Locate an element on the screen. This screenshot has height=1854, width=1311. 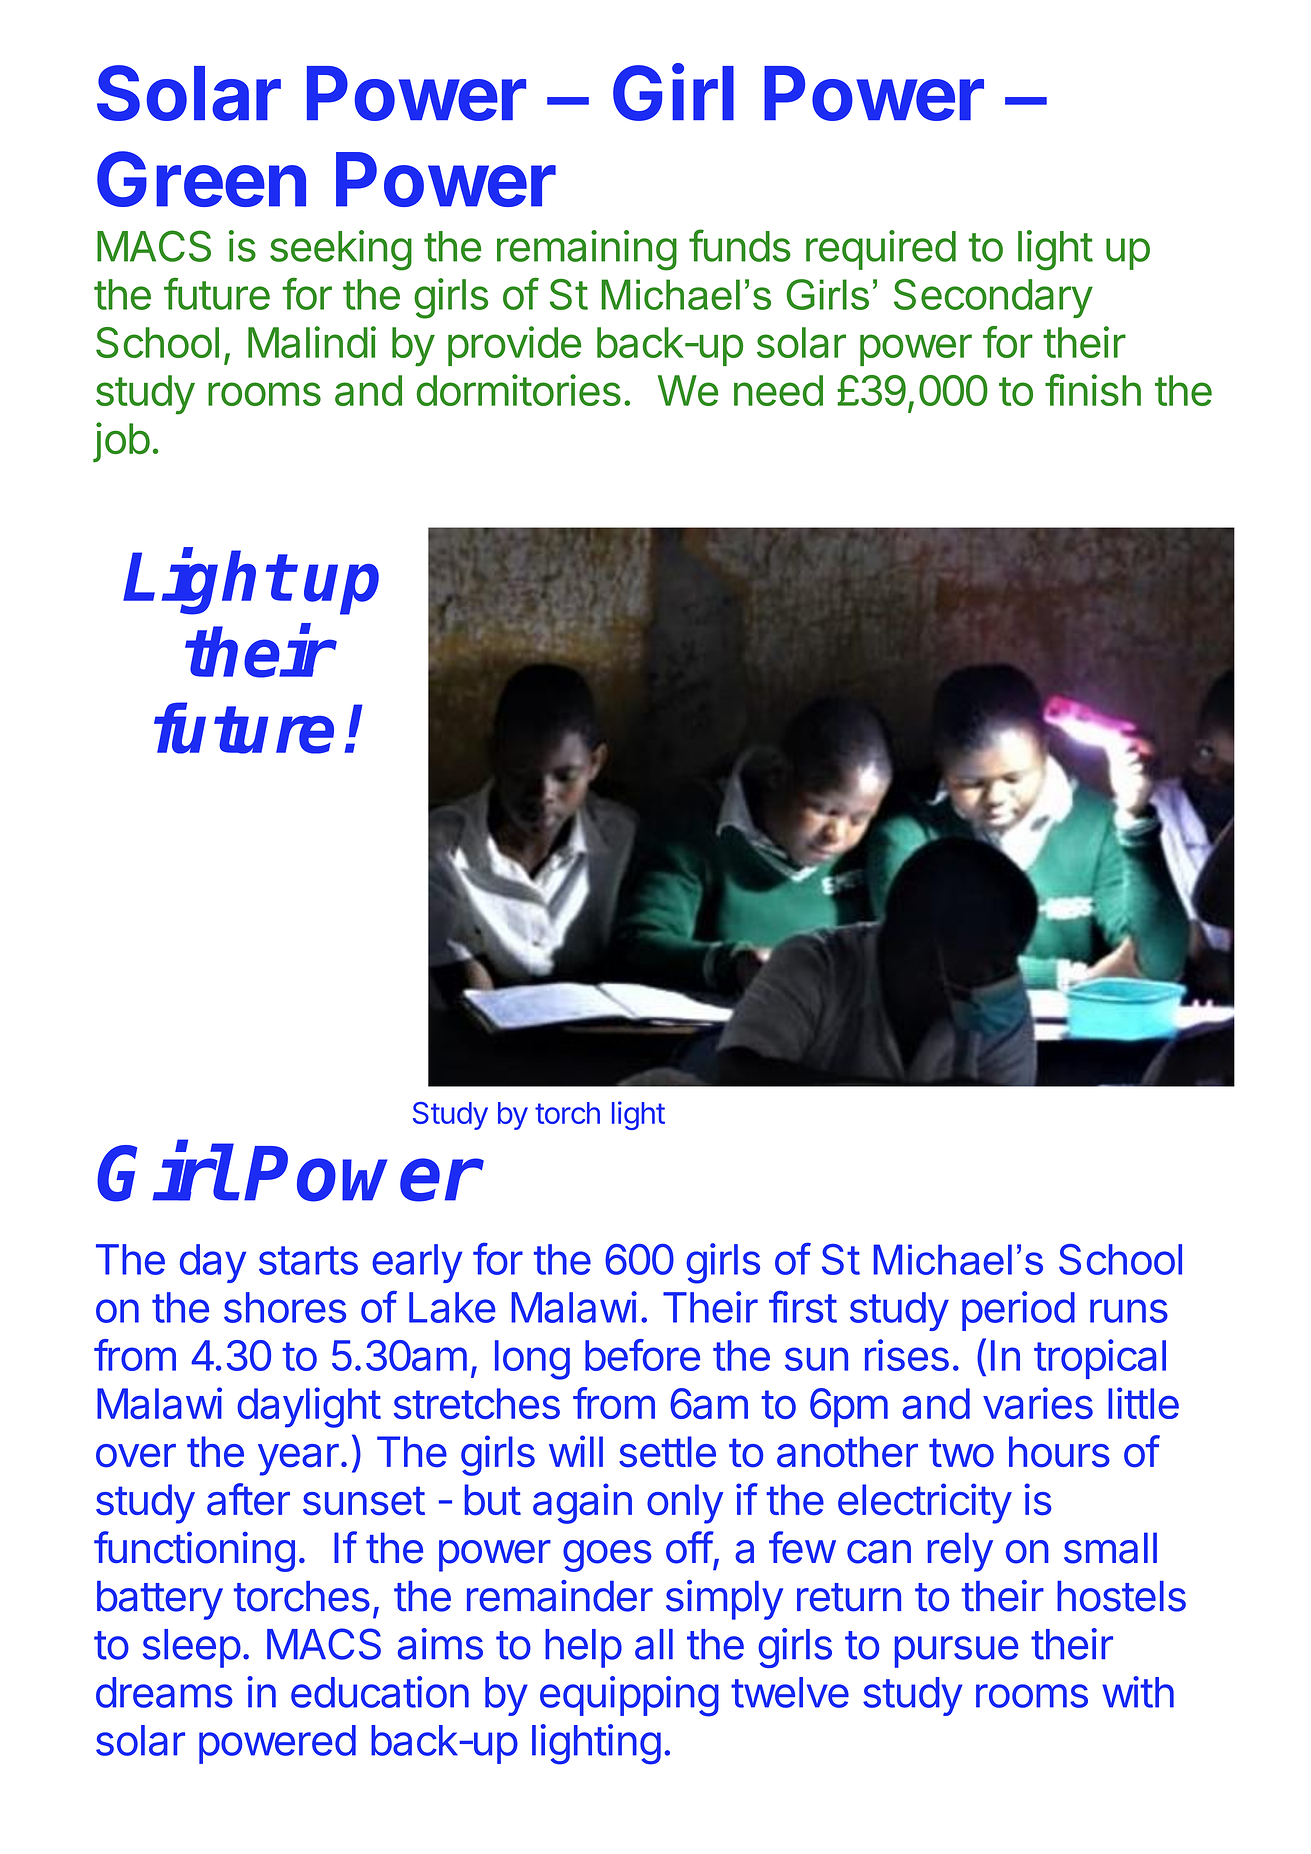
need is located at coordinates (778, 390).
